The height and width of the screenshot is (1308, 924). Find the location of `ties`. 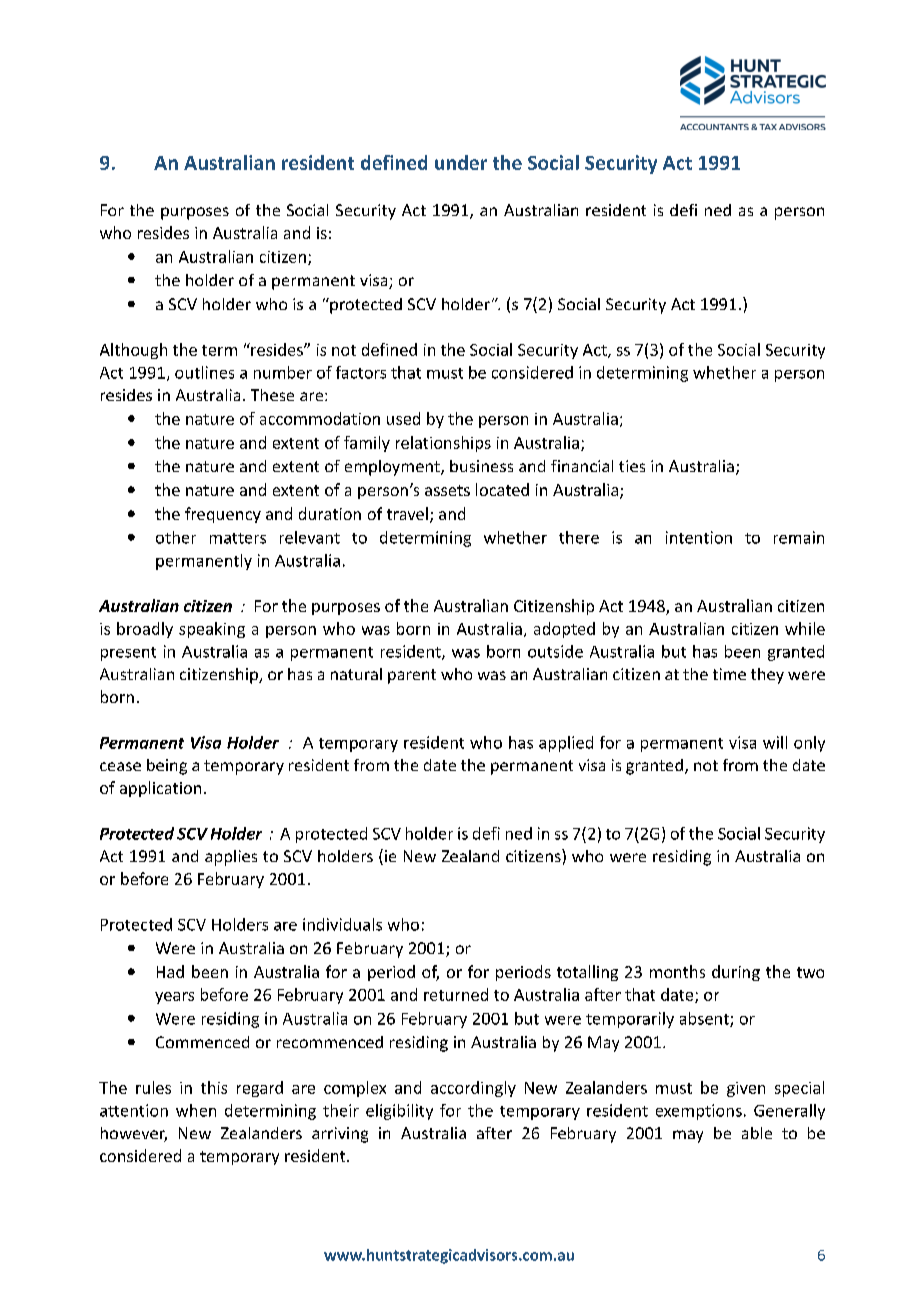

ties is located at coordinates (632, 466).
